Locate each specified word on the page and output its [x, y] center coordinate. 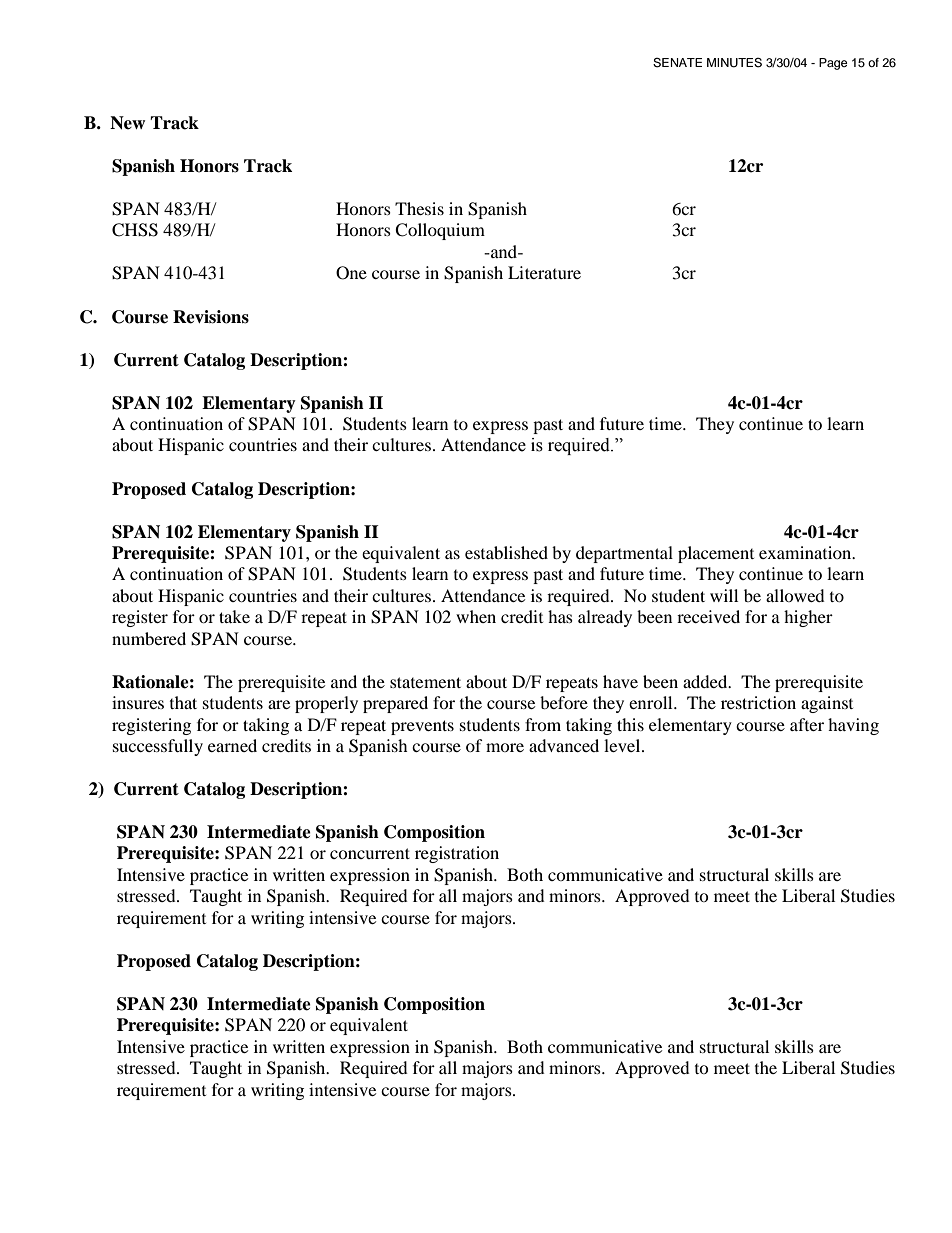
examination [806, 552]
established [506, 552]
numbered [149, 638]
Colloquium [440, 231]
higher [808, 618]
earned [232, 745]
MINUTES [734, 63]
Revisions [211, 317]
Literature [544, 272]
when [476, 616]
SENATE [677, 63]
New [127, 123]
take [234, 616]
